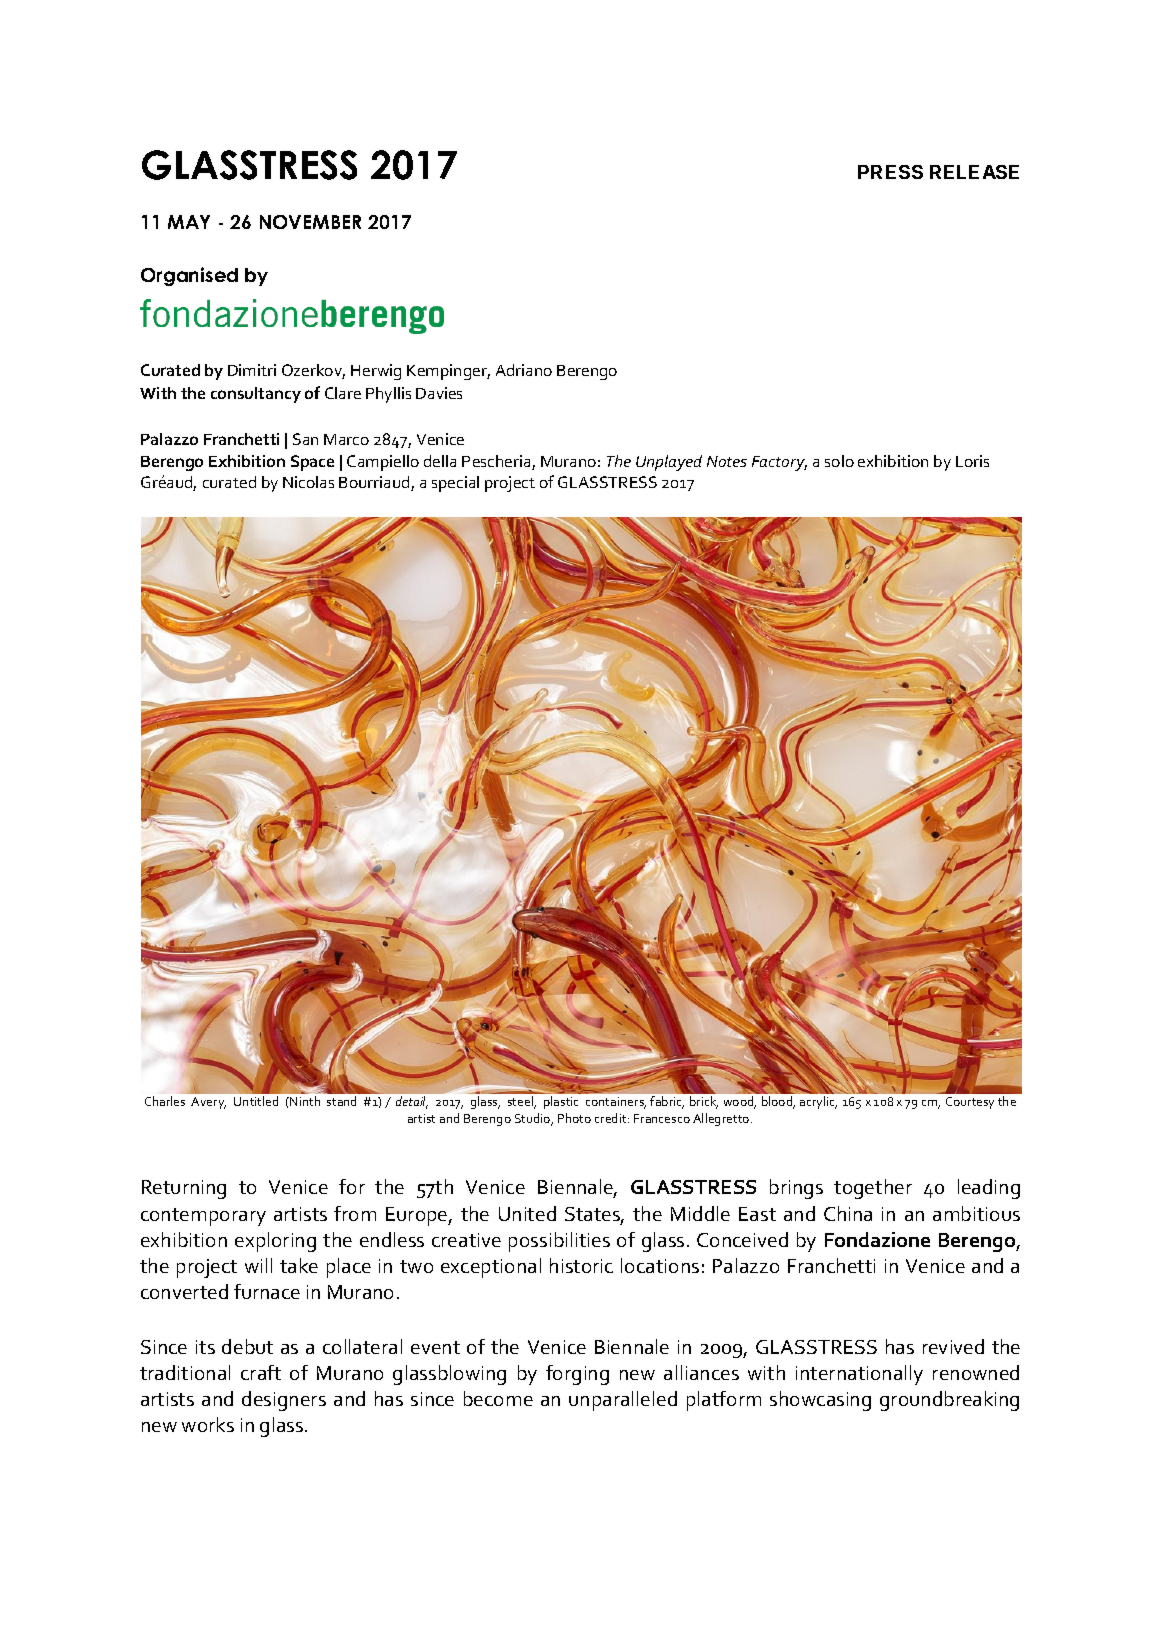 This document has height=1643, width=1162. What do you see at coordinates (524, 370) in the document?
I see `Adriano` at bounding box center [524, 370].
